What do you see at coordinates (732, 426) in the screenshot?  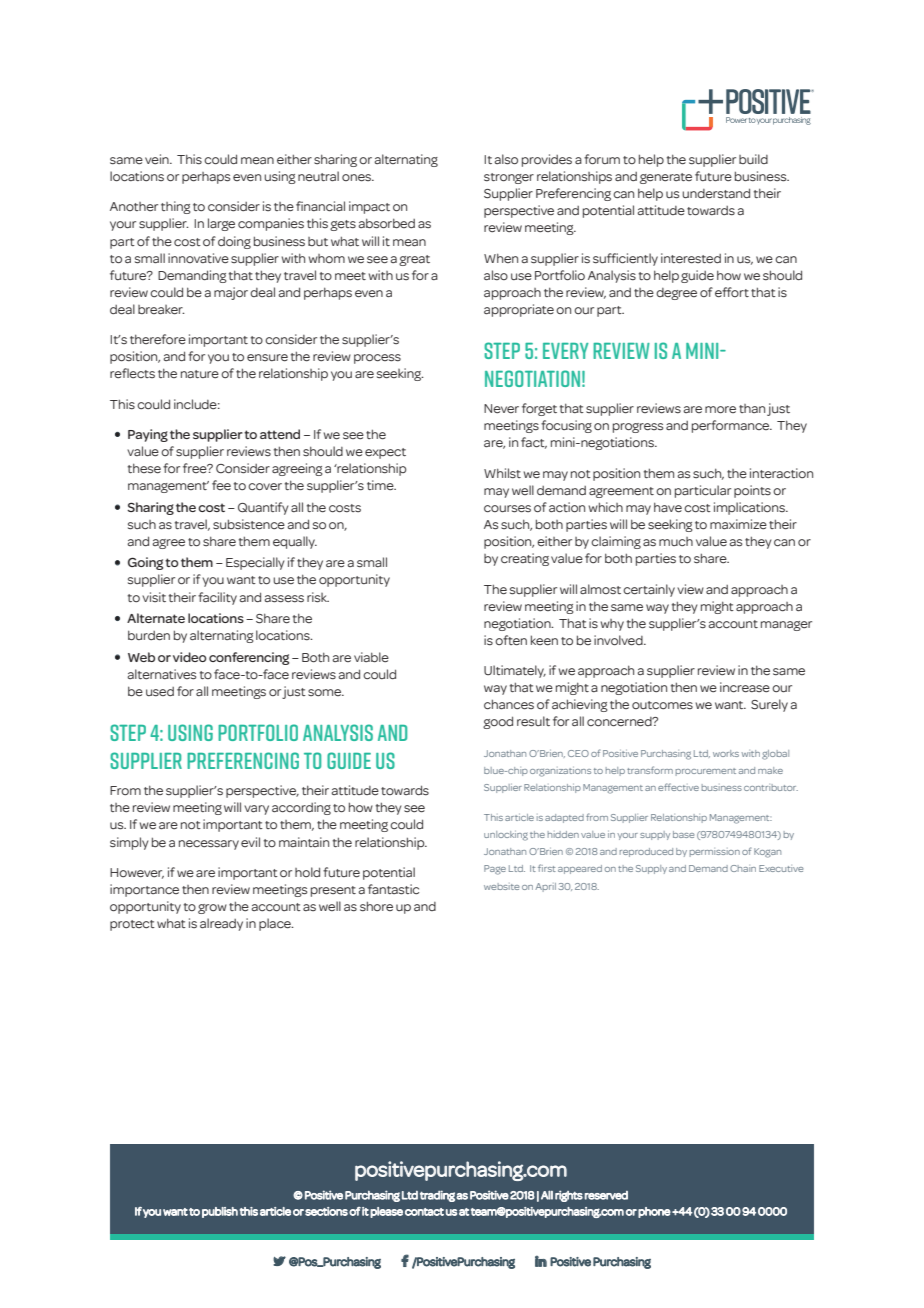 I see `performance` at bounding box center [732, 426].
